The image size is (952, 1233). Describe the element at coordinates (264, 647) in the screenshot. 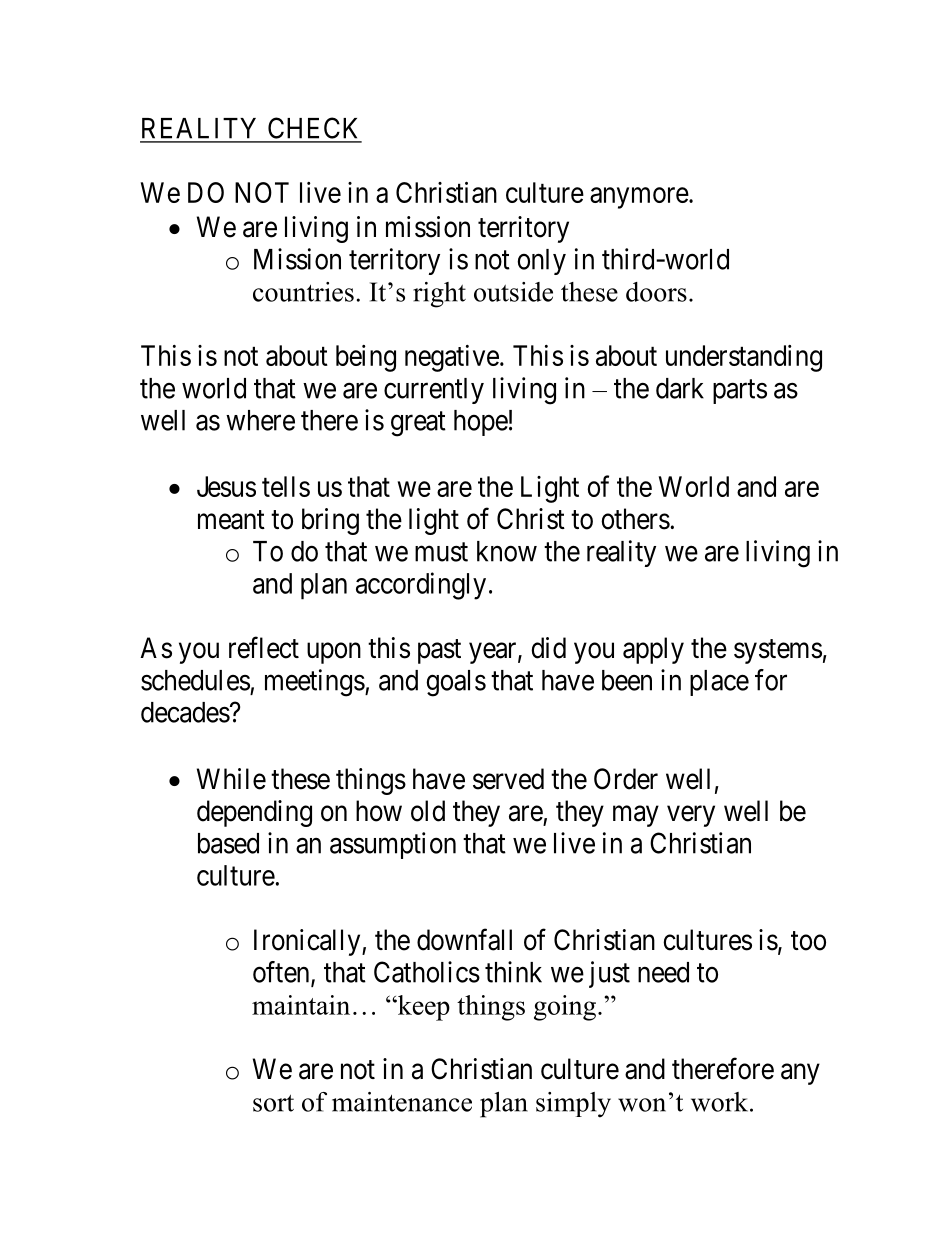

I see `reflect` at that location.
